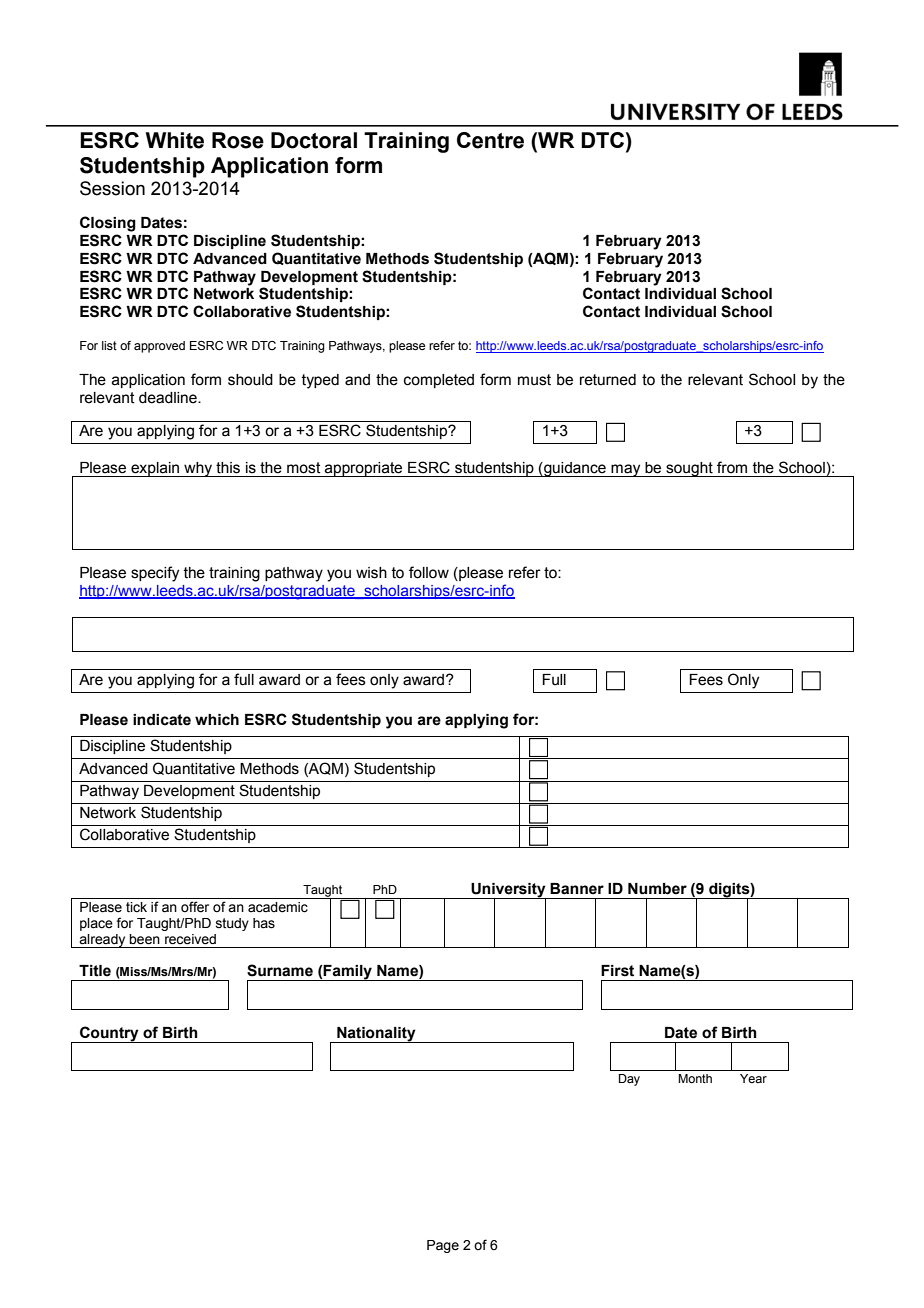 The width and height of the page is (924, 1308). What do you see at coordinates (657, 889) in the page?
I see `Number` at bounding box center [657, 889].
